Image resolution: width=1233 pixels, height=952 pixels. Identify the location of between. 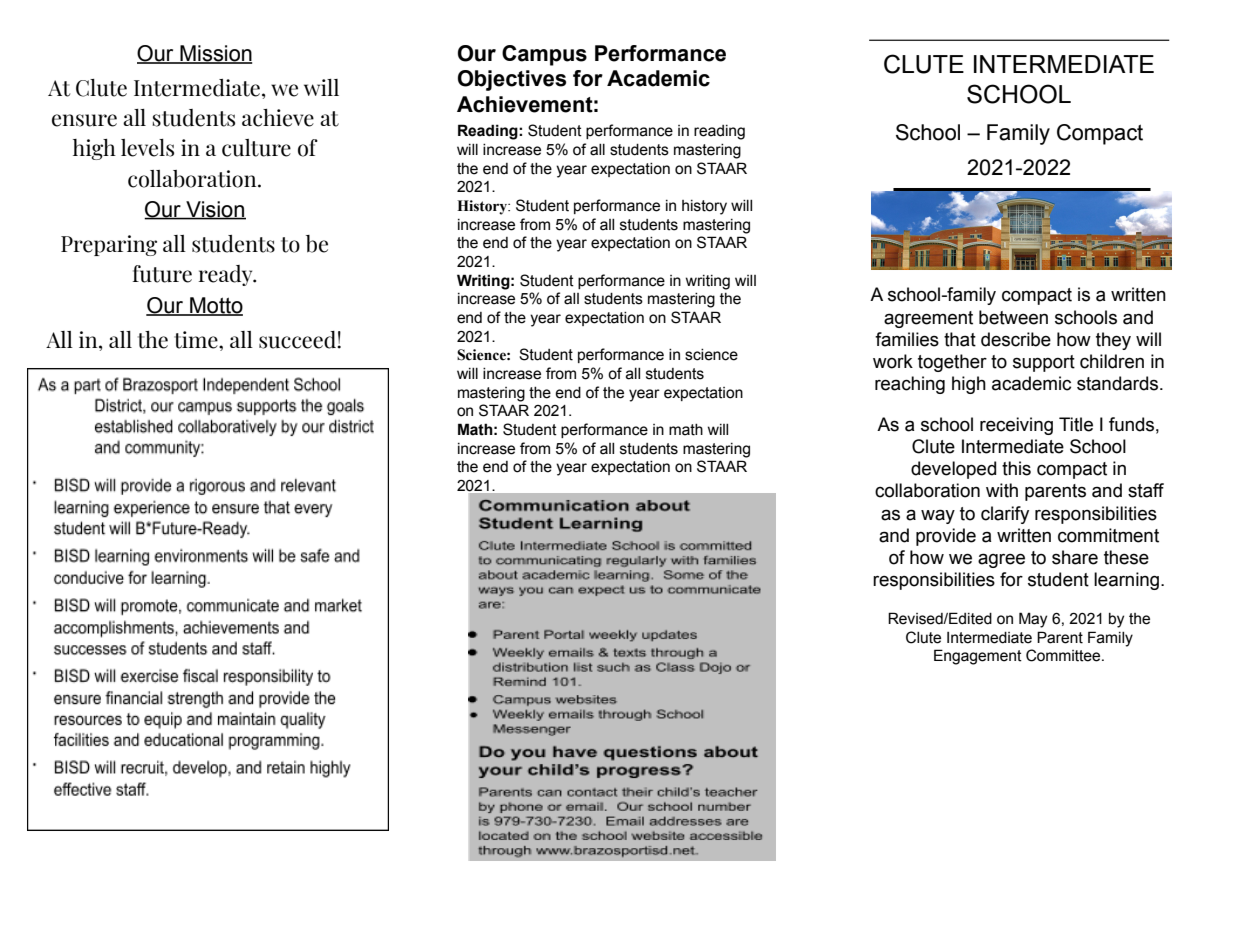
(1013, 317).
